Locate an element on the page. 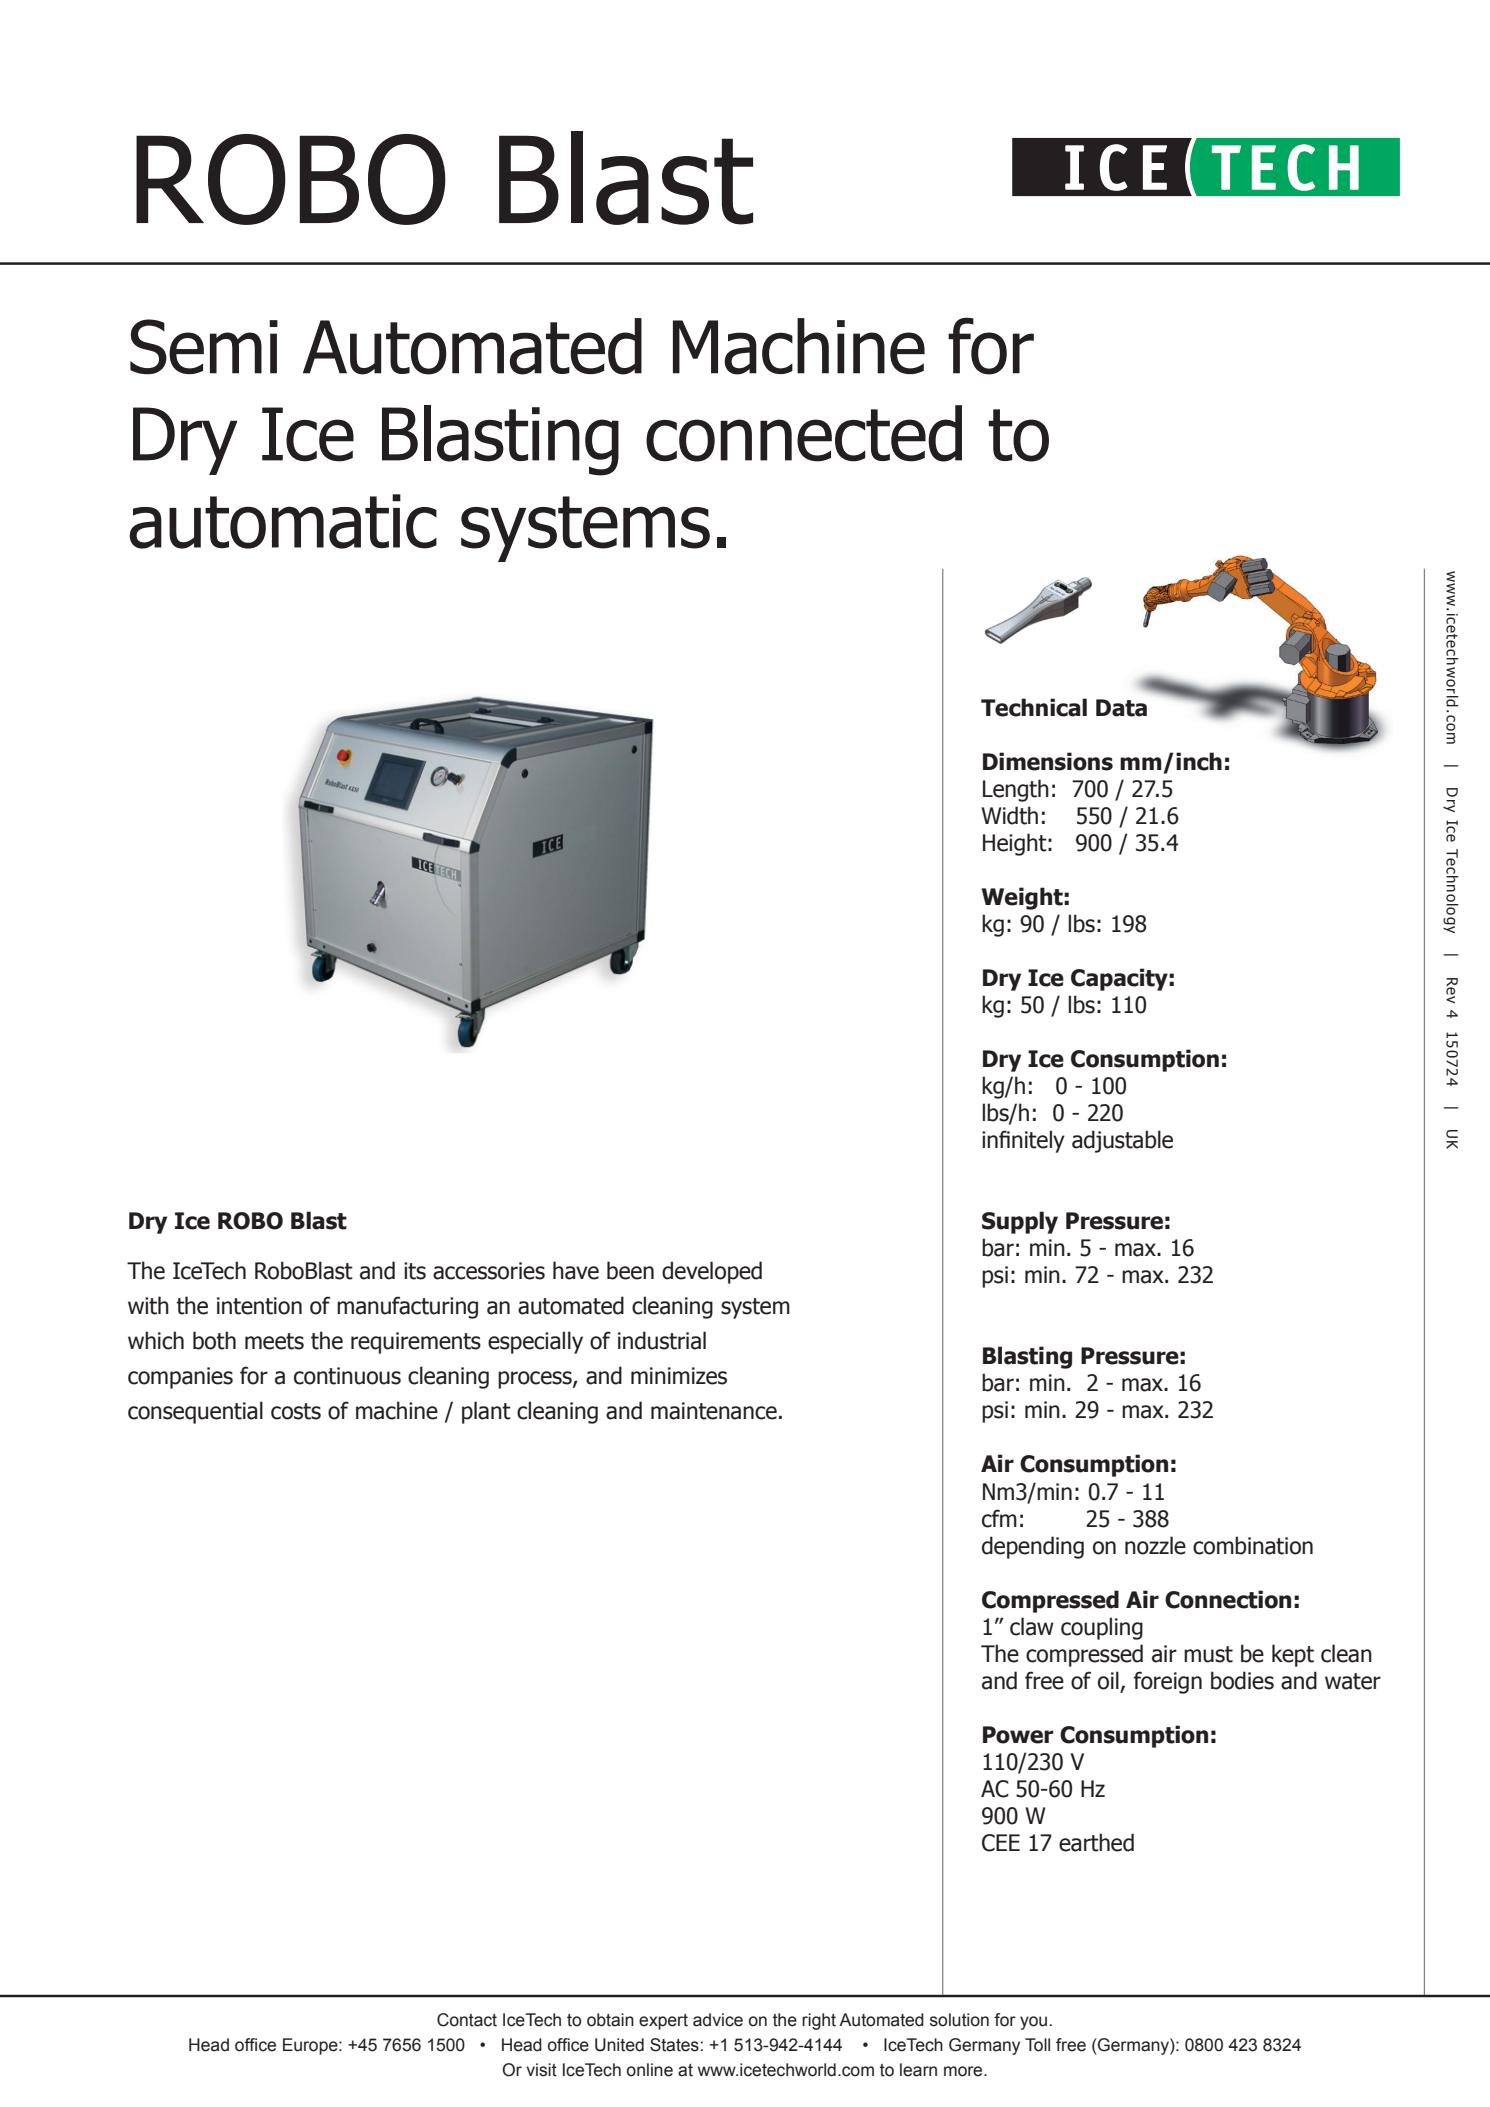 The height and width of the document is (2107, 1490). connected is located at coordinates (804, 433).
